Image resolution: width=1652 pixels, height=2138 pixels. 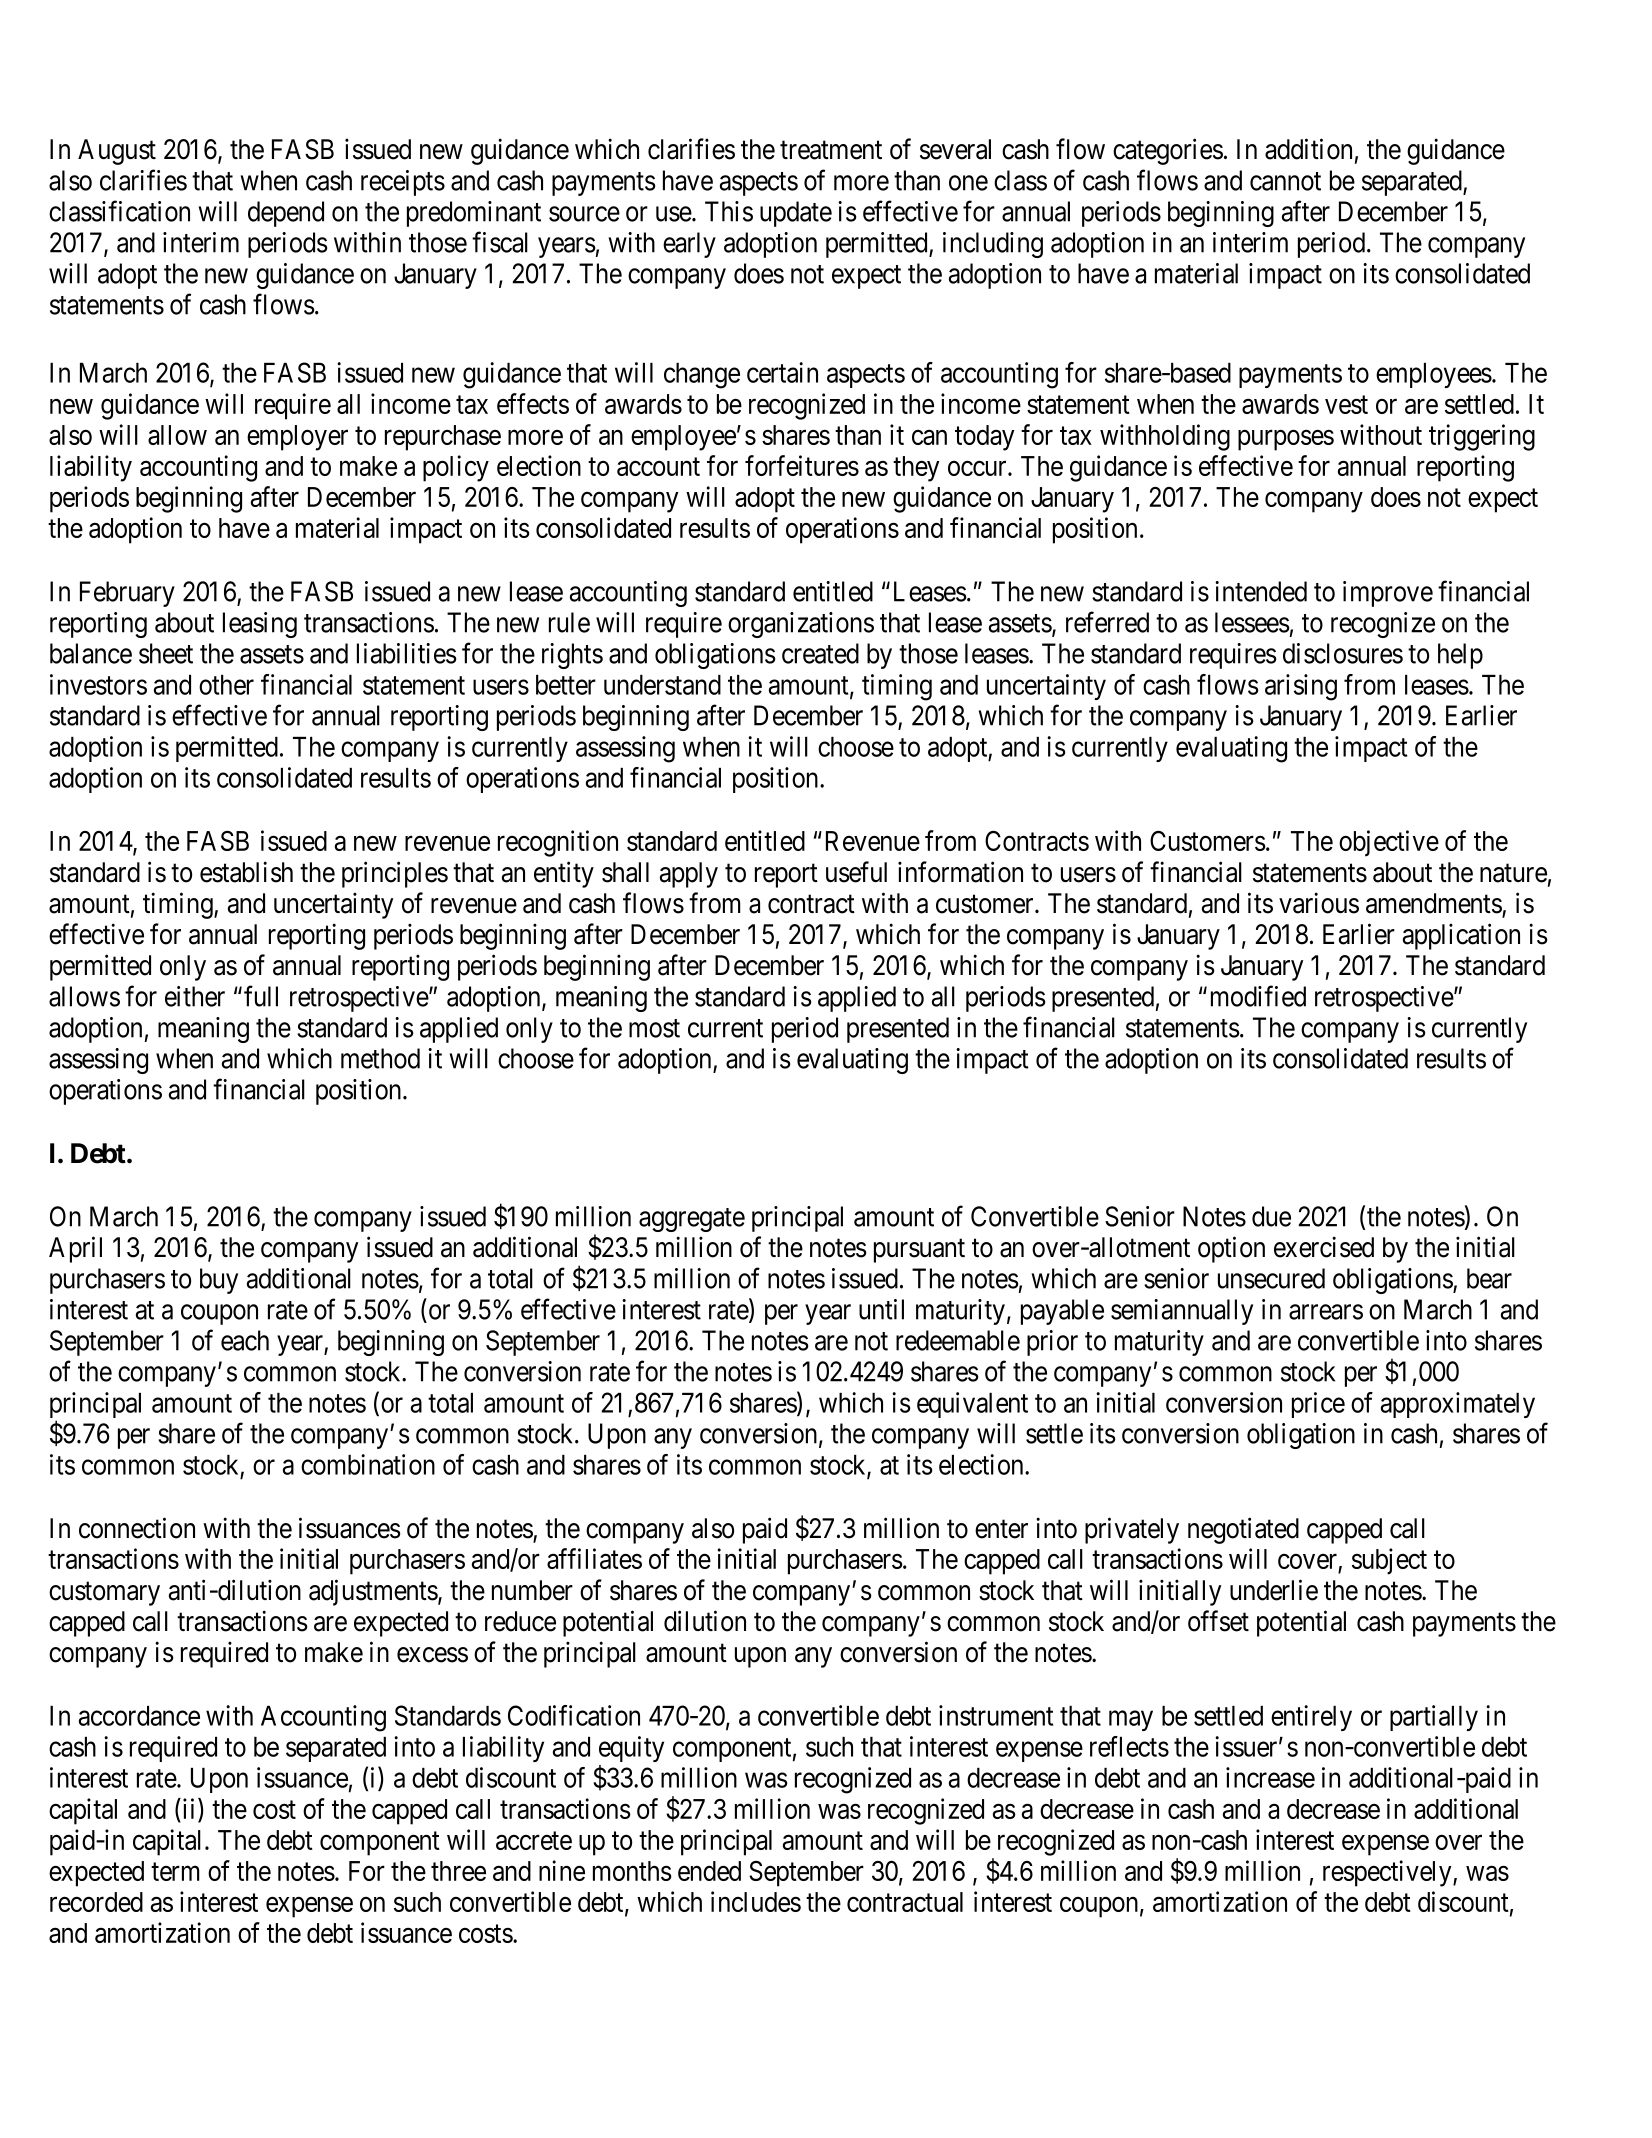 What do you see at coordinates (1318, 1405) in the page?
I see `price` at bounding box center [1318, 1405].
